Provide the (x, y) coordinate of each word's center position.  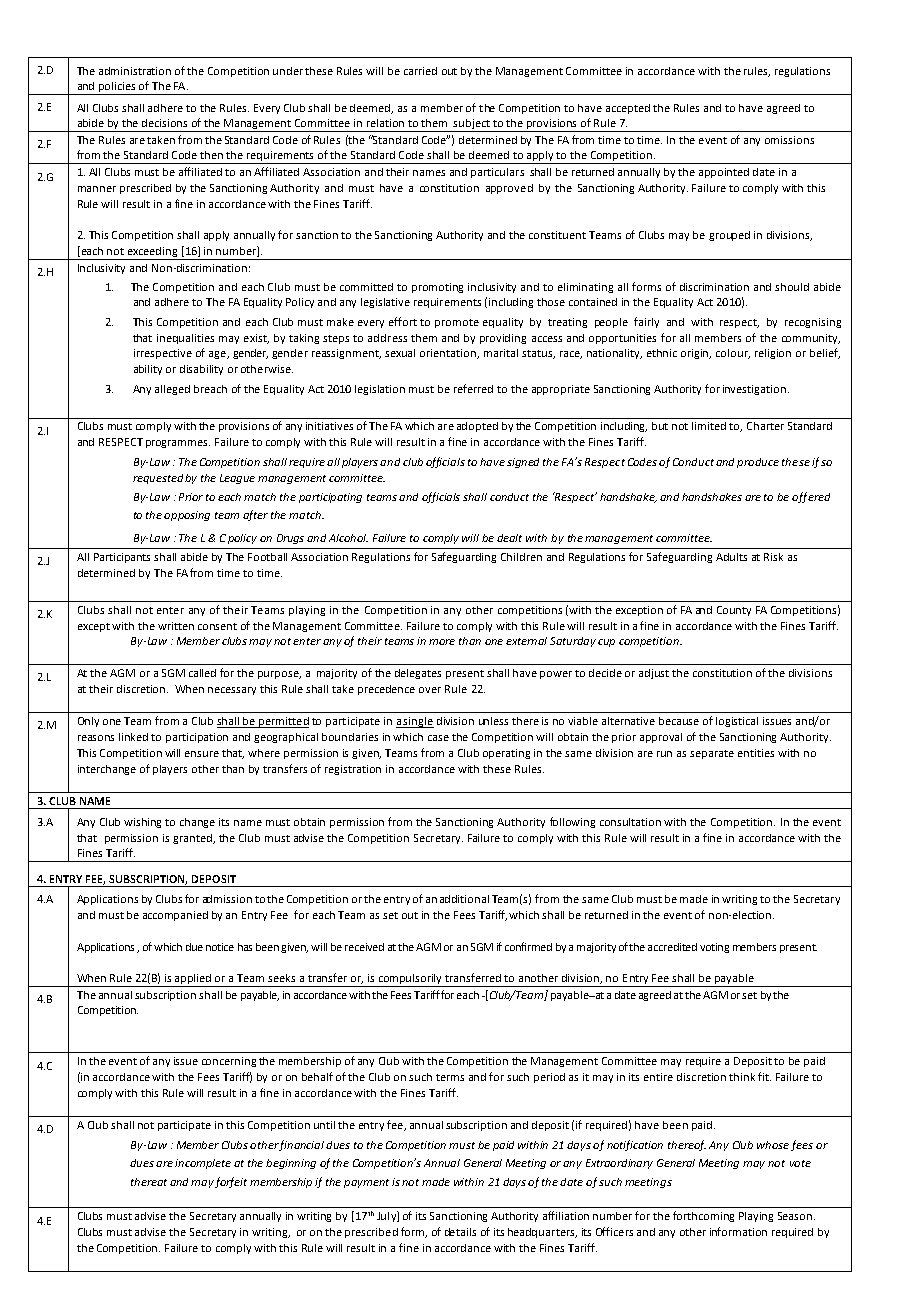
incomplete (203, 1164)
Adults (731, 557)
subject (472, 125)
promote (457, 323)
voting (714, 948)
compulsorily (410, 980)
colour (733, 354)
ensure (202, 754)
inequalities (185, 339)
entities (756, 753)
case (438, 738)
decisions (164, 123)
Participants (122, 558)
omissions (789, 140)
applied (193, 980)
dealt (509, 538)
